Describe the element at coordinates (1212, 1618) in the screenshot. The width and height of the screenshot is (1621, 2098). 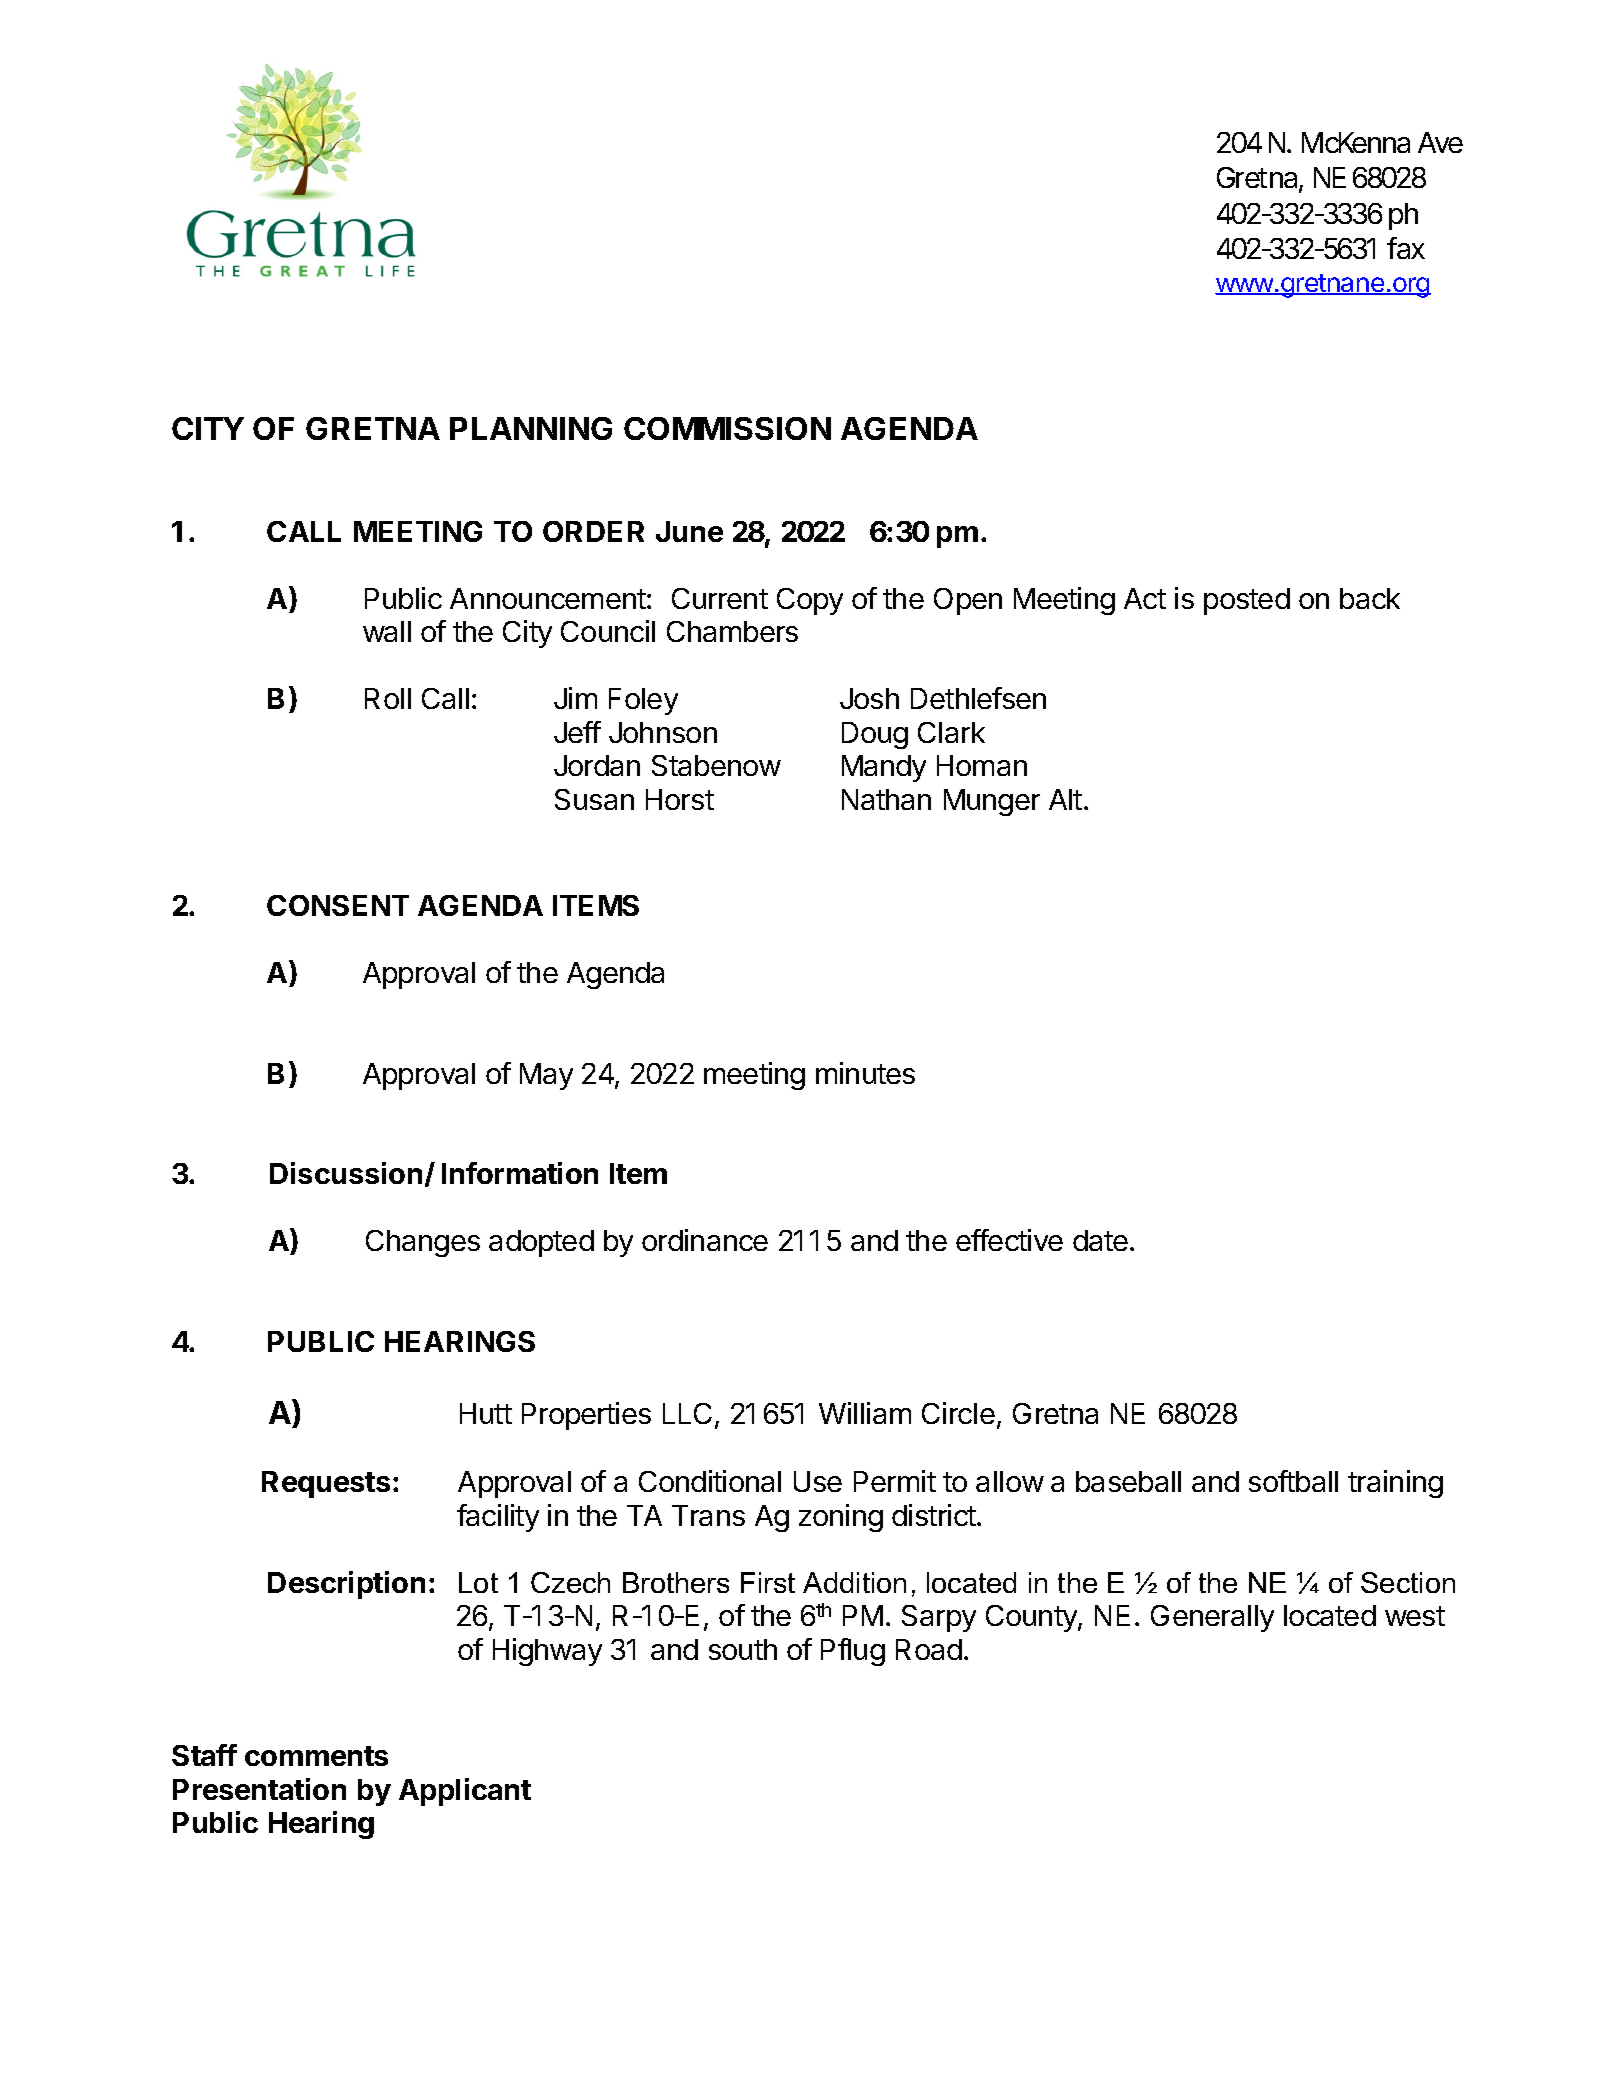
I see `Generally` at that location.
